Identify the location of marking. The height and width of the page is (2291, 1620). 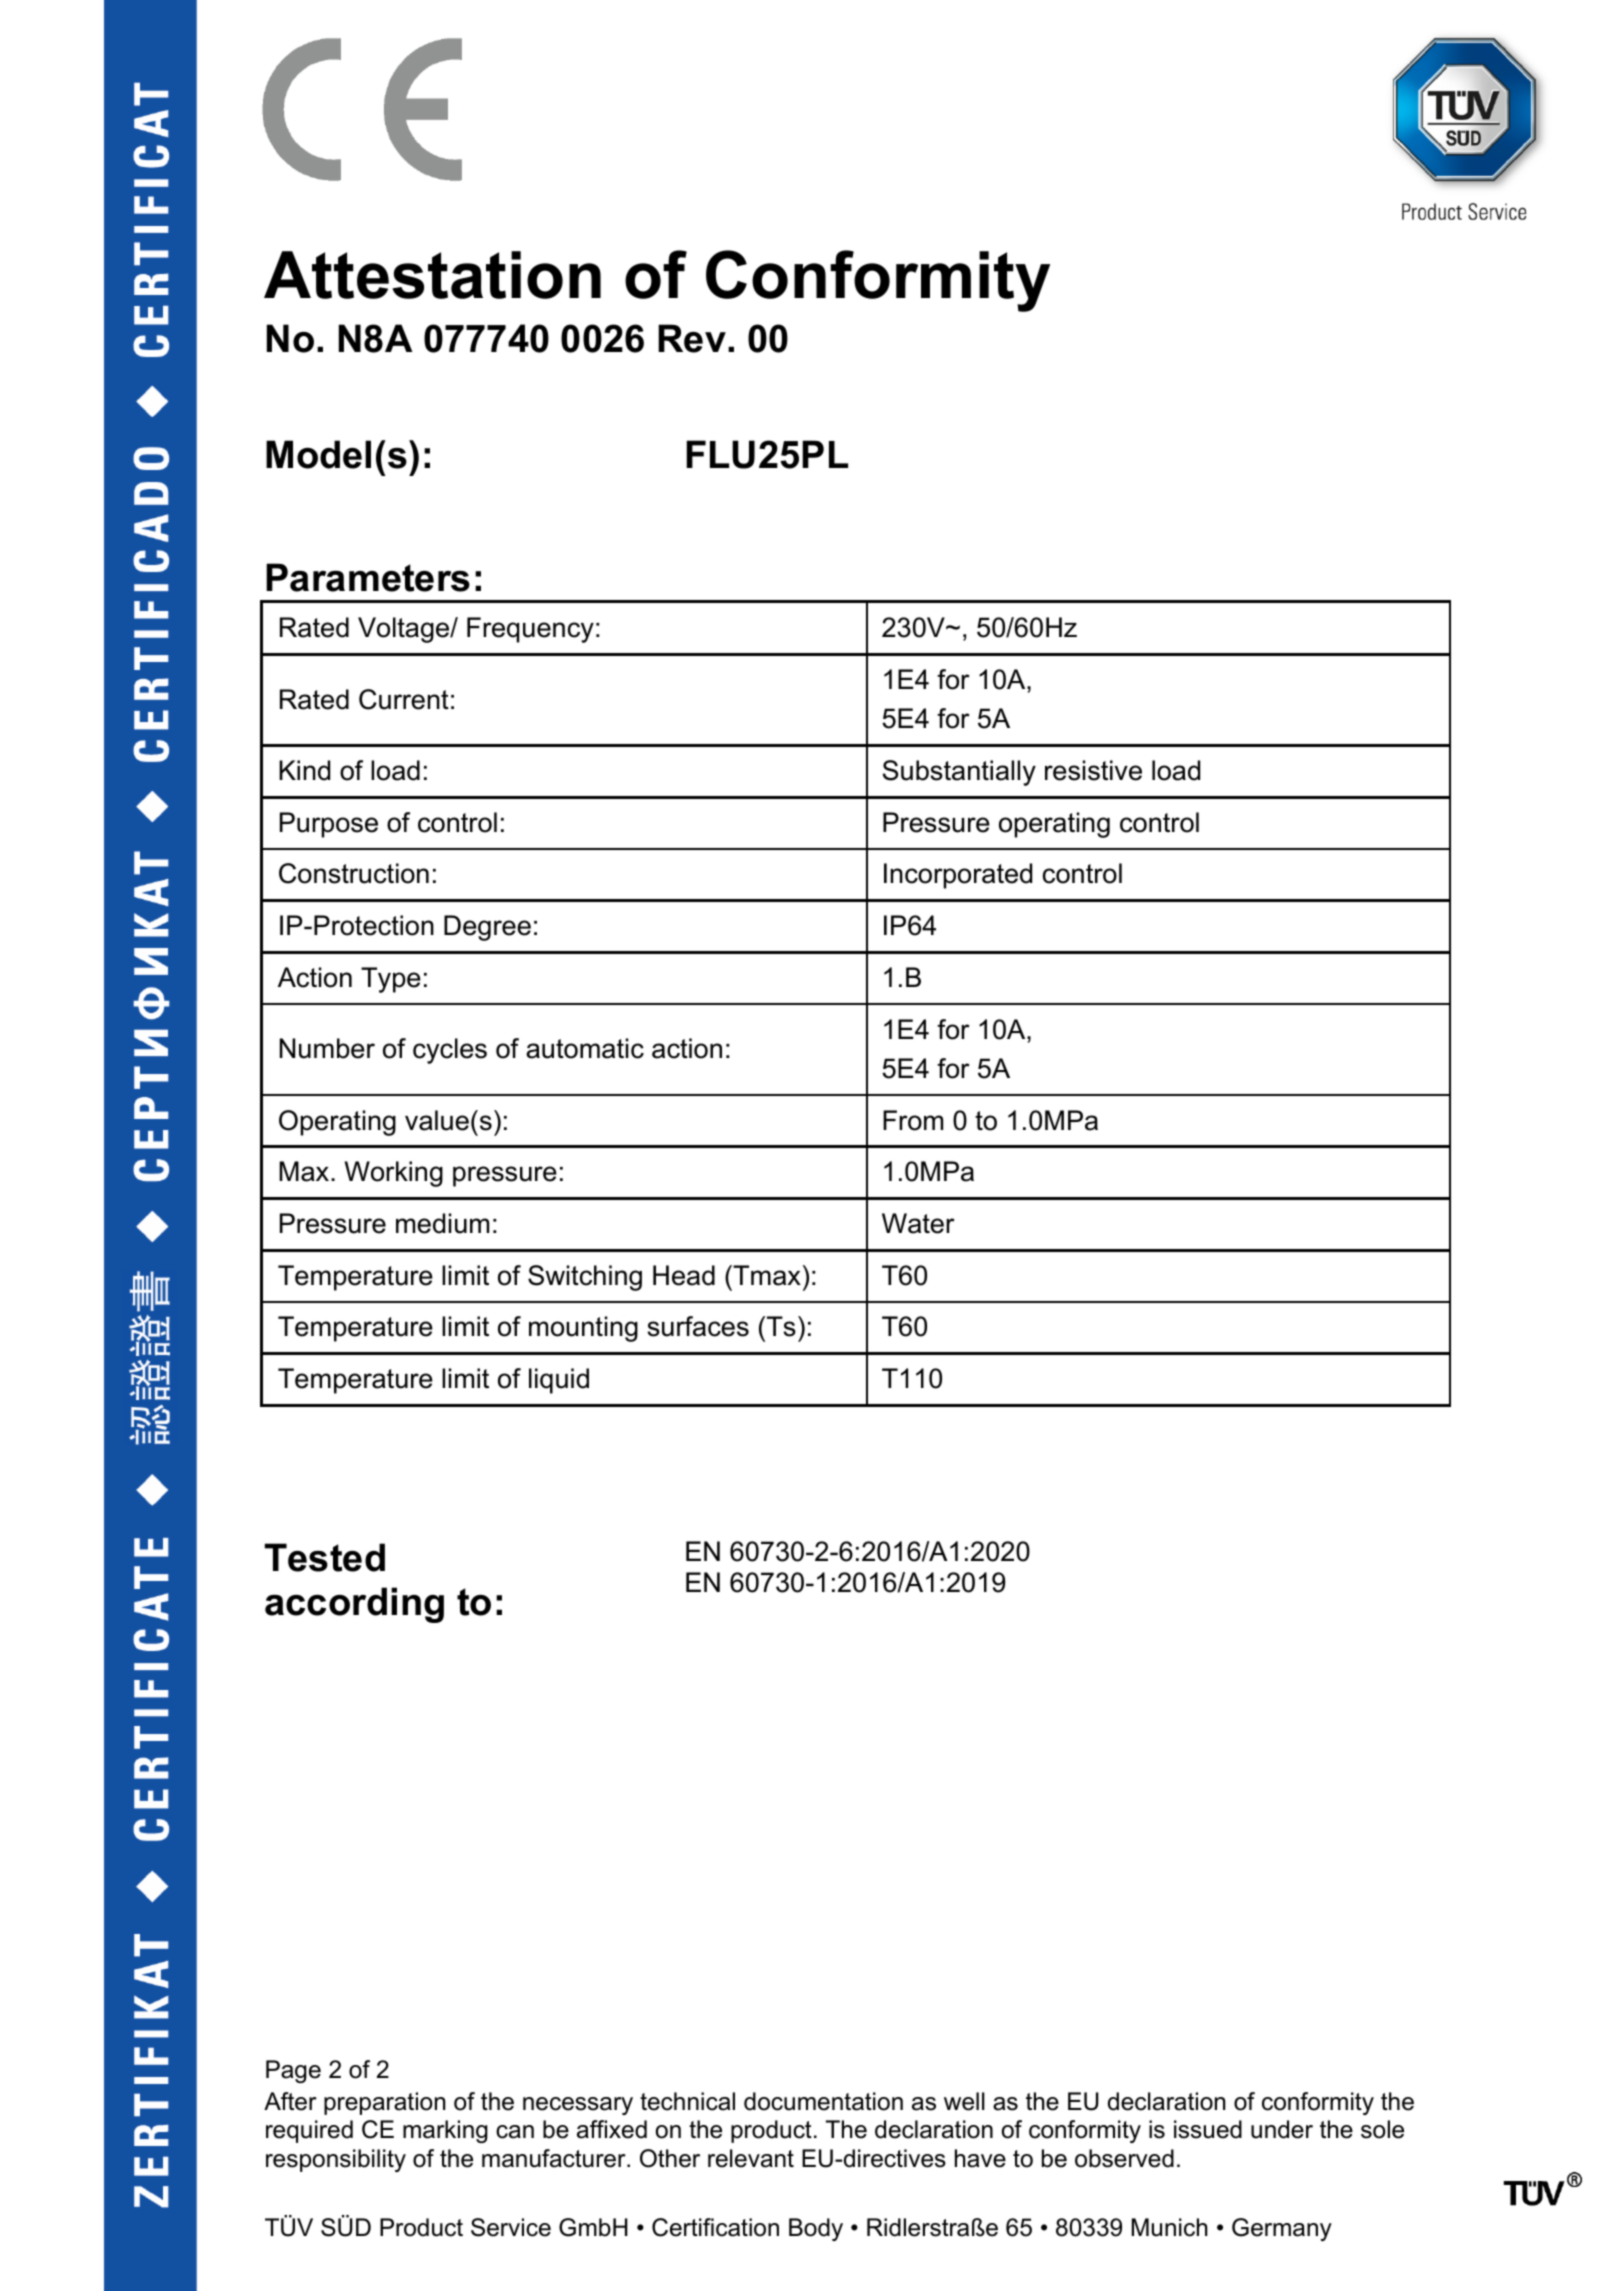
(445, 2131).
